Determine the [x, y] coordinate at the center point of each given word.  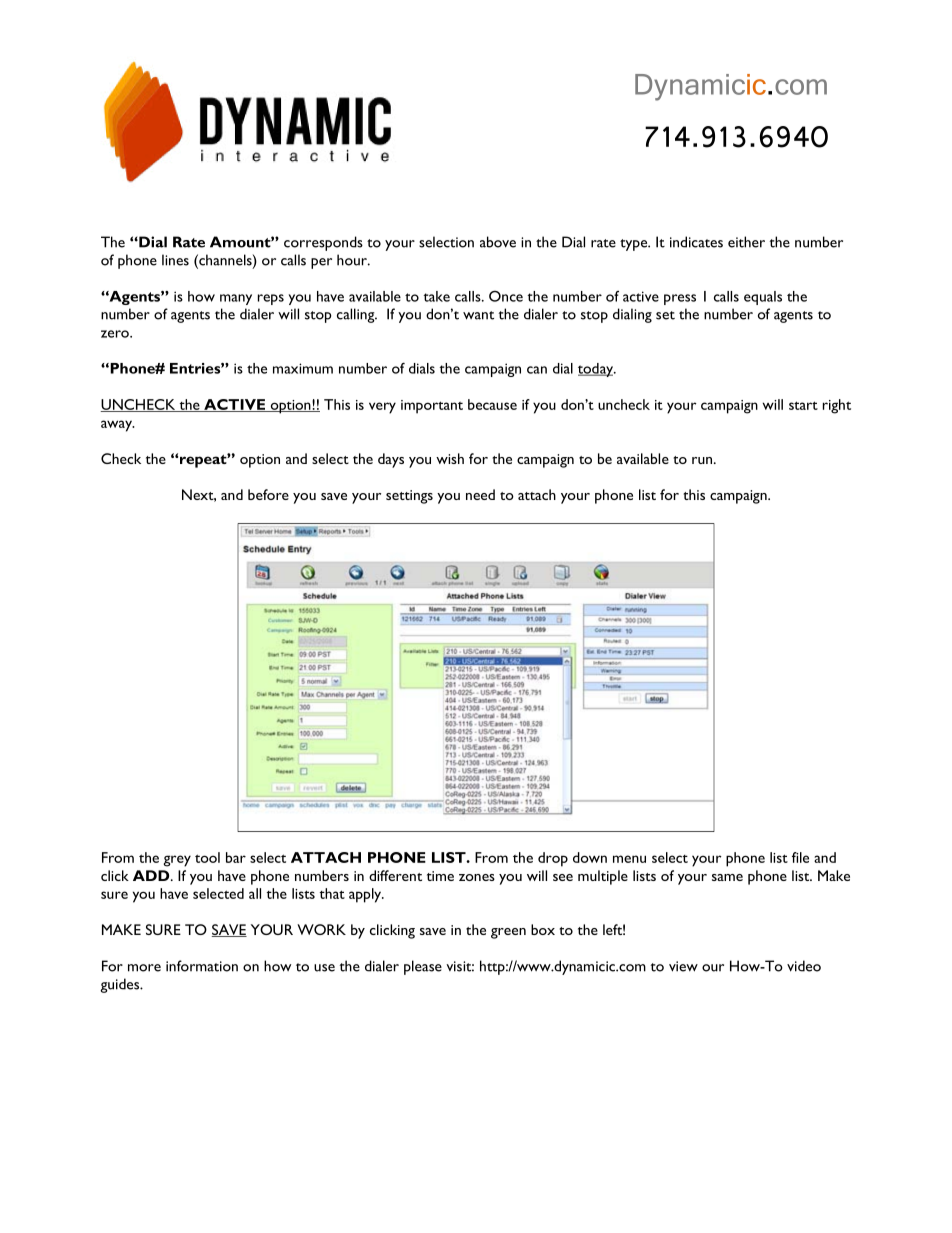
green [508, 933]
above [498, 242]
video [804, 966]
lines [175, 260]
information [202, 966]
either [746, 242]
